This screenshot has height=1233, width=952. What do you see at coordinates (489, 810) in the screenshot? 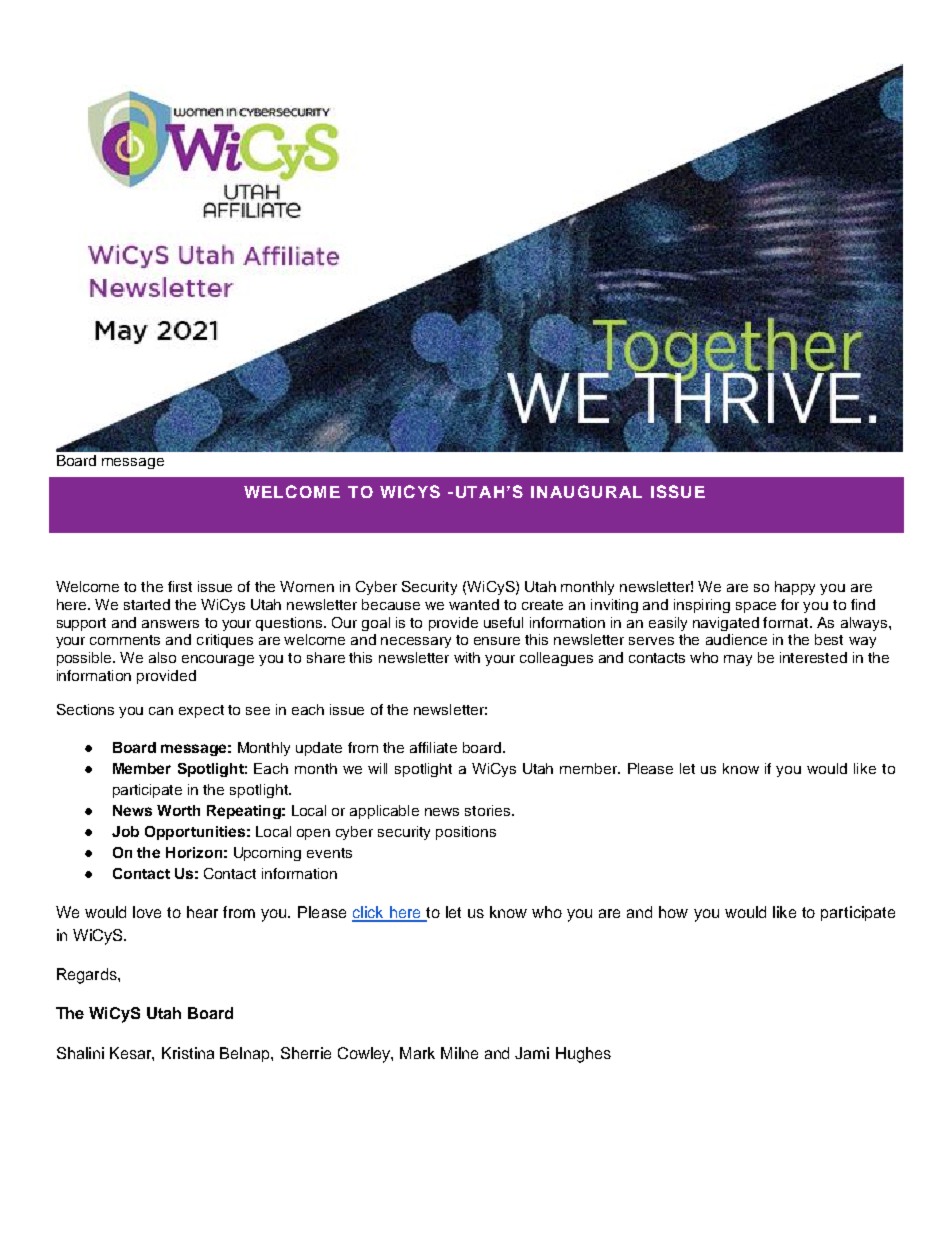
I see `stories` at bounding box center [489, 810].
